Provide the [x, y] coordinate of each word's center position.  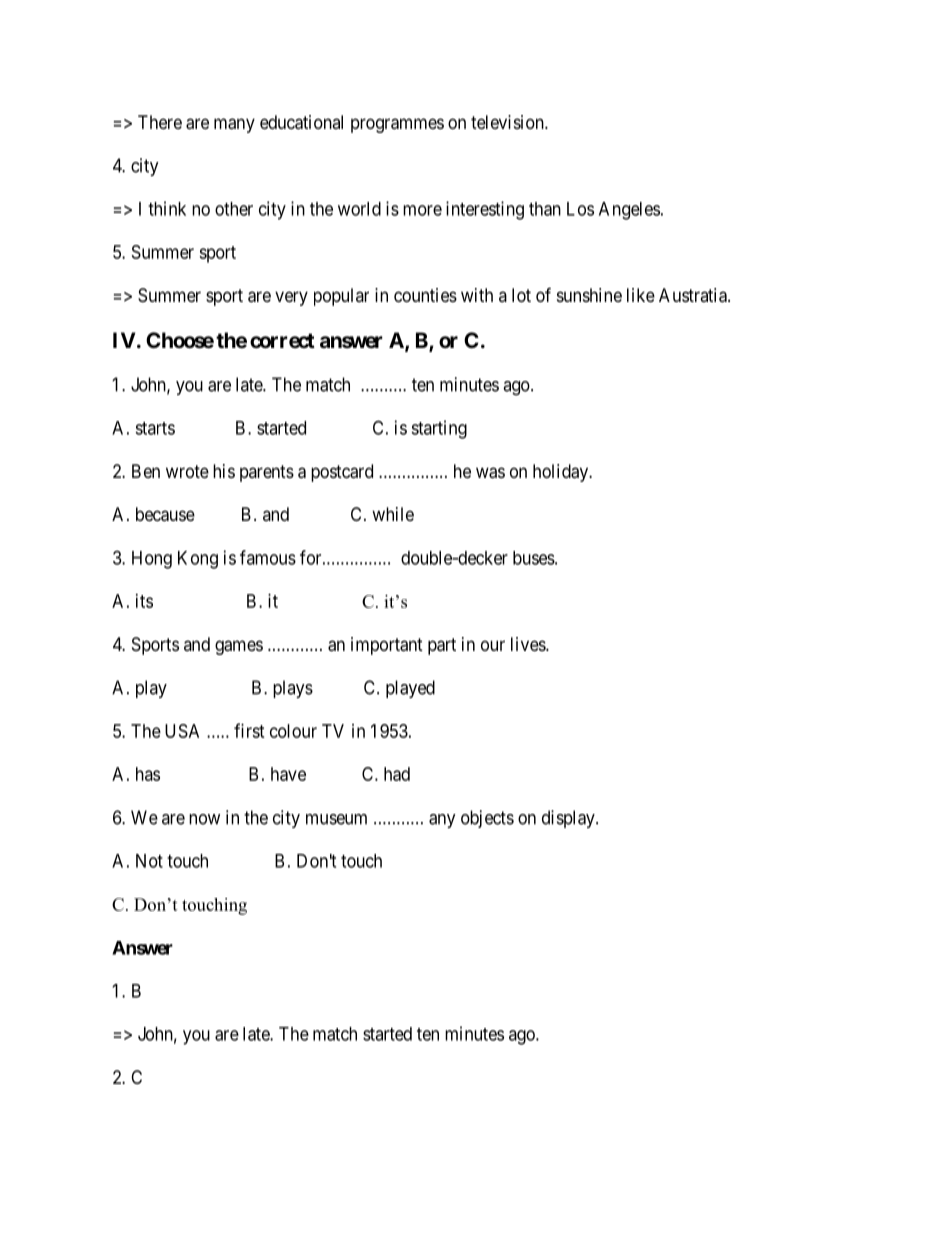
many [234, 125]
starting [439, 429]
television [508, 122]
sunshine [589, 295]
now [204, 819]
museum [336, 819]
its [144, 601]
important [387, 646]
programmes [397, 125]
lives [529, 644]
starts [155, 428]
